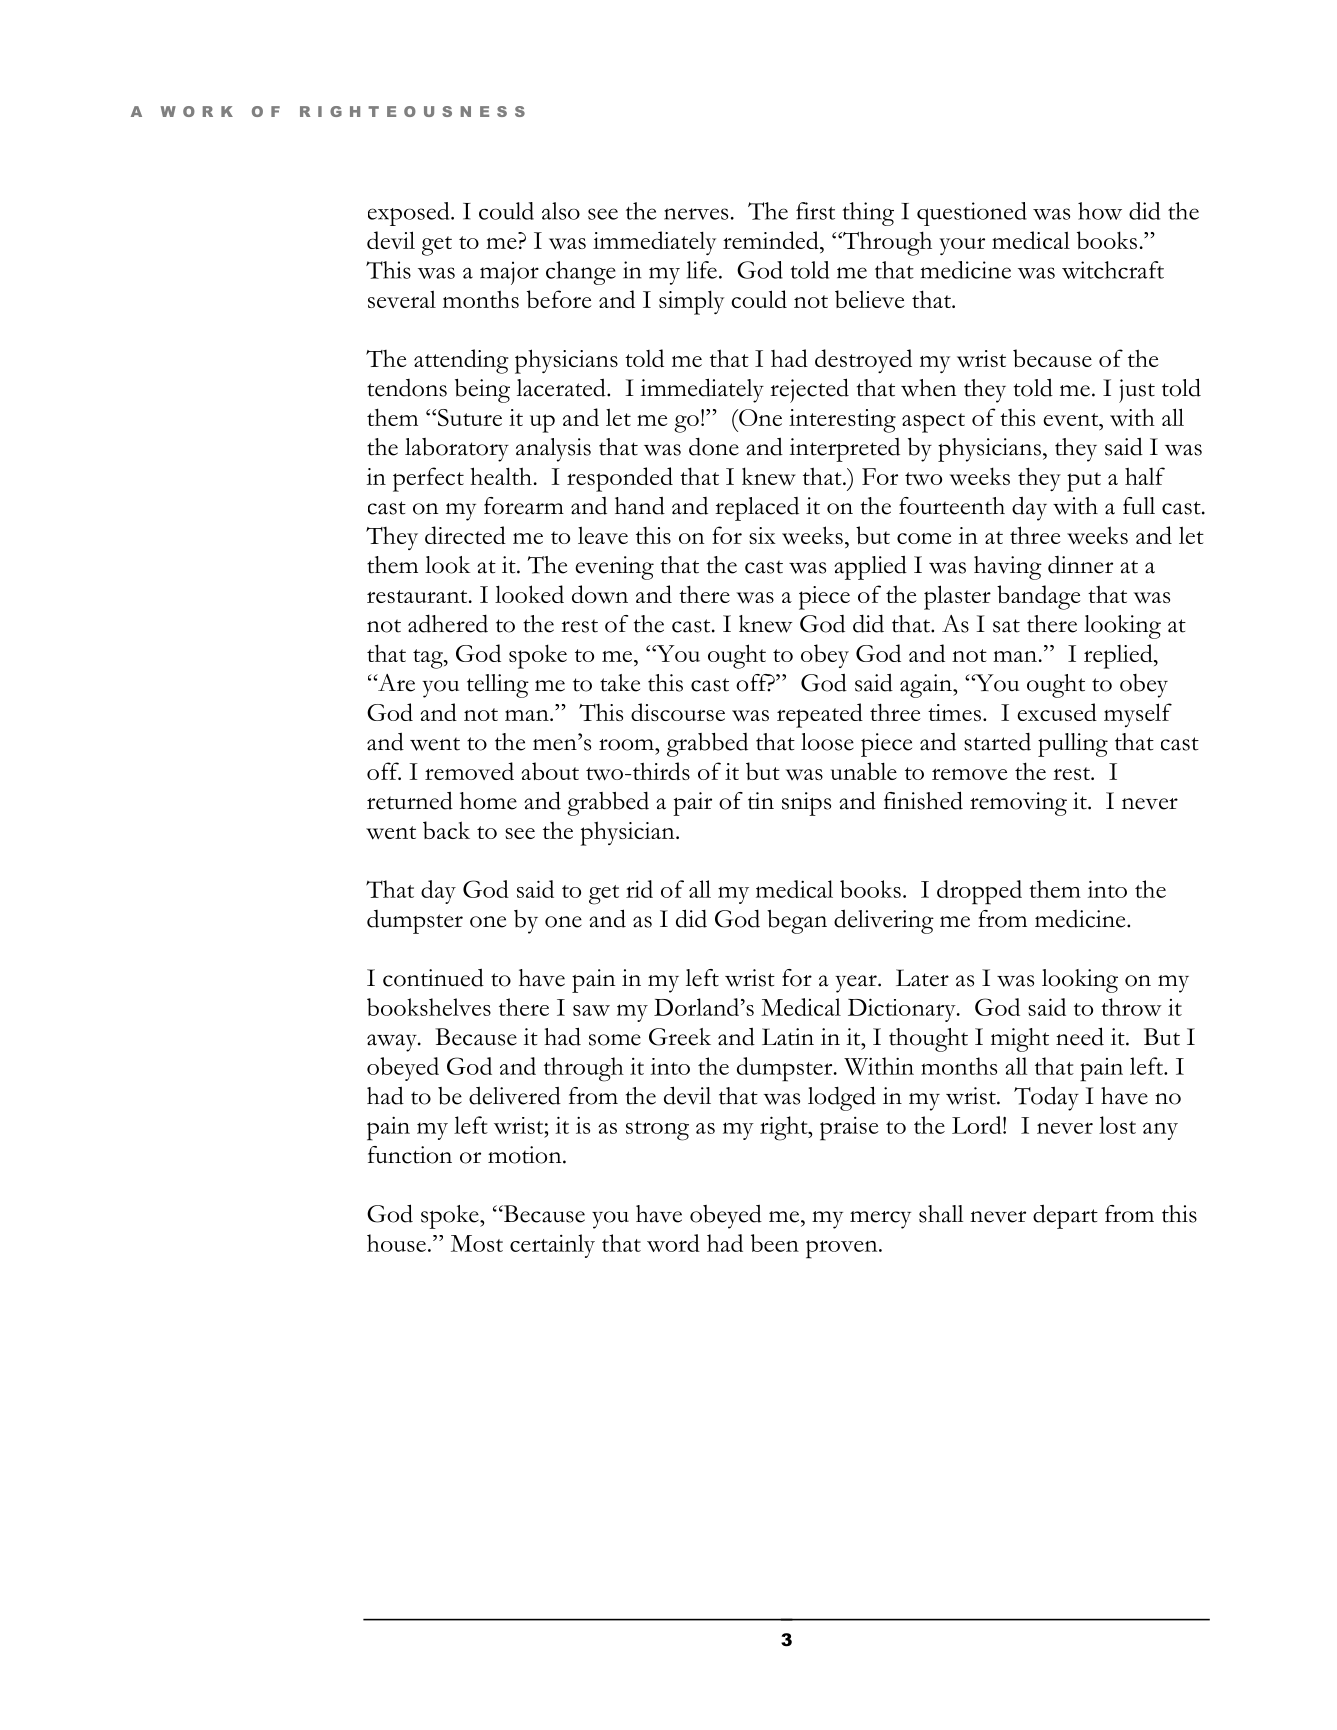  Describe the element at coordinates (446, 830) in the screenshot. I see `back` at that location.
